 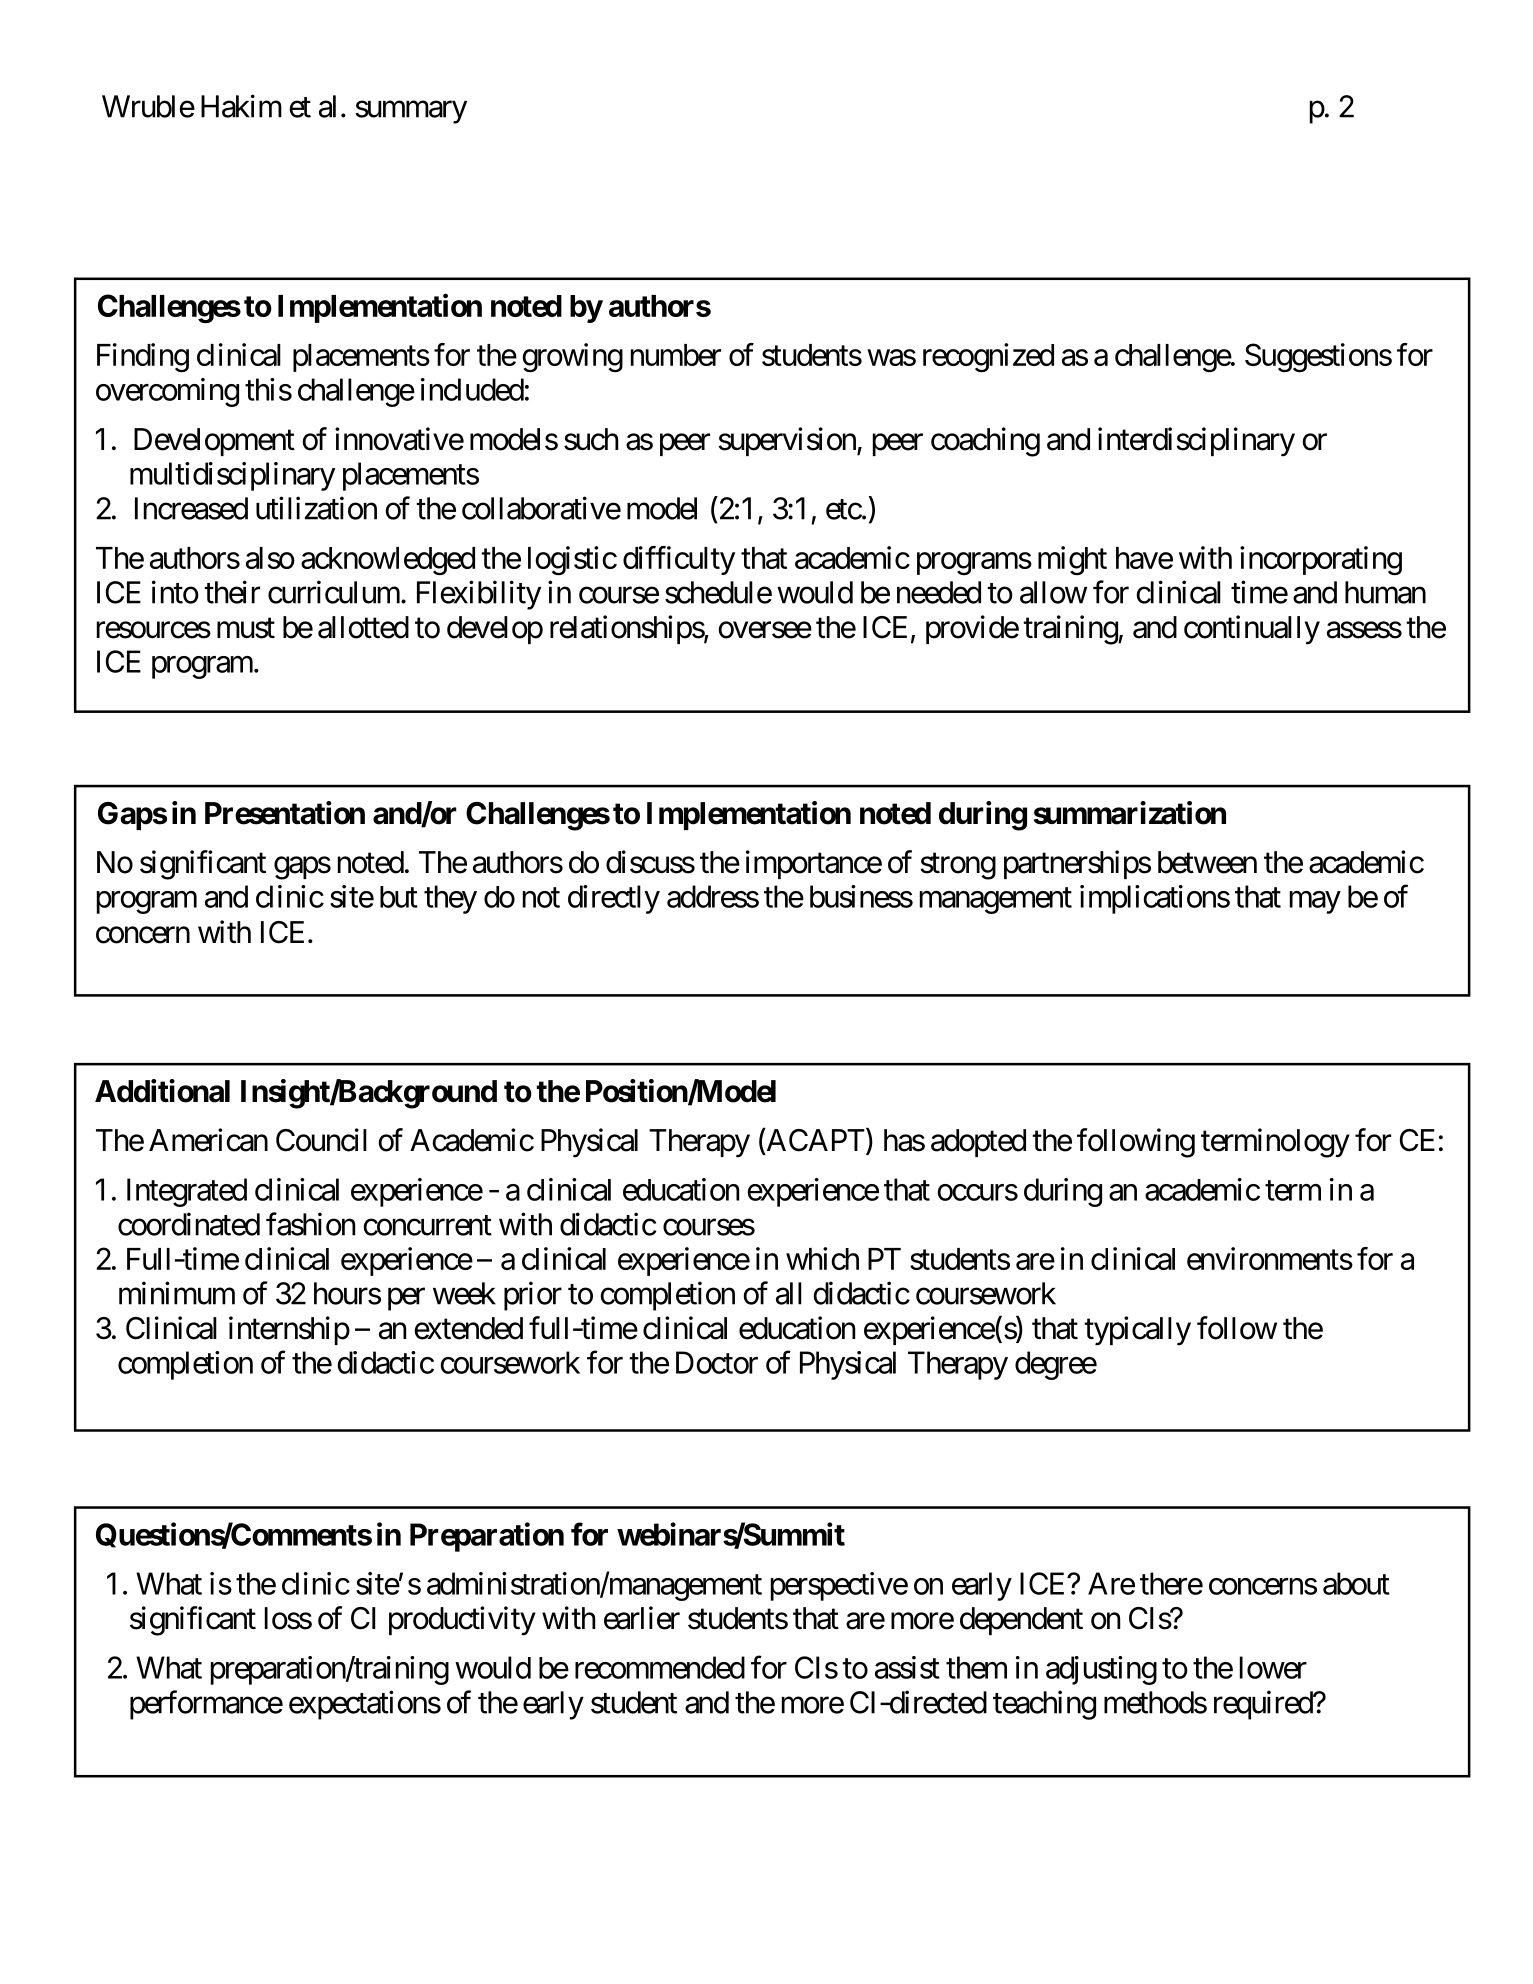 I want to click on recognized, so click(x=988, y=358).
